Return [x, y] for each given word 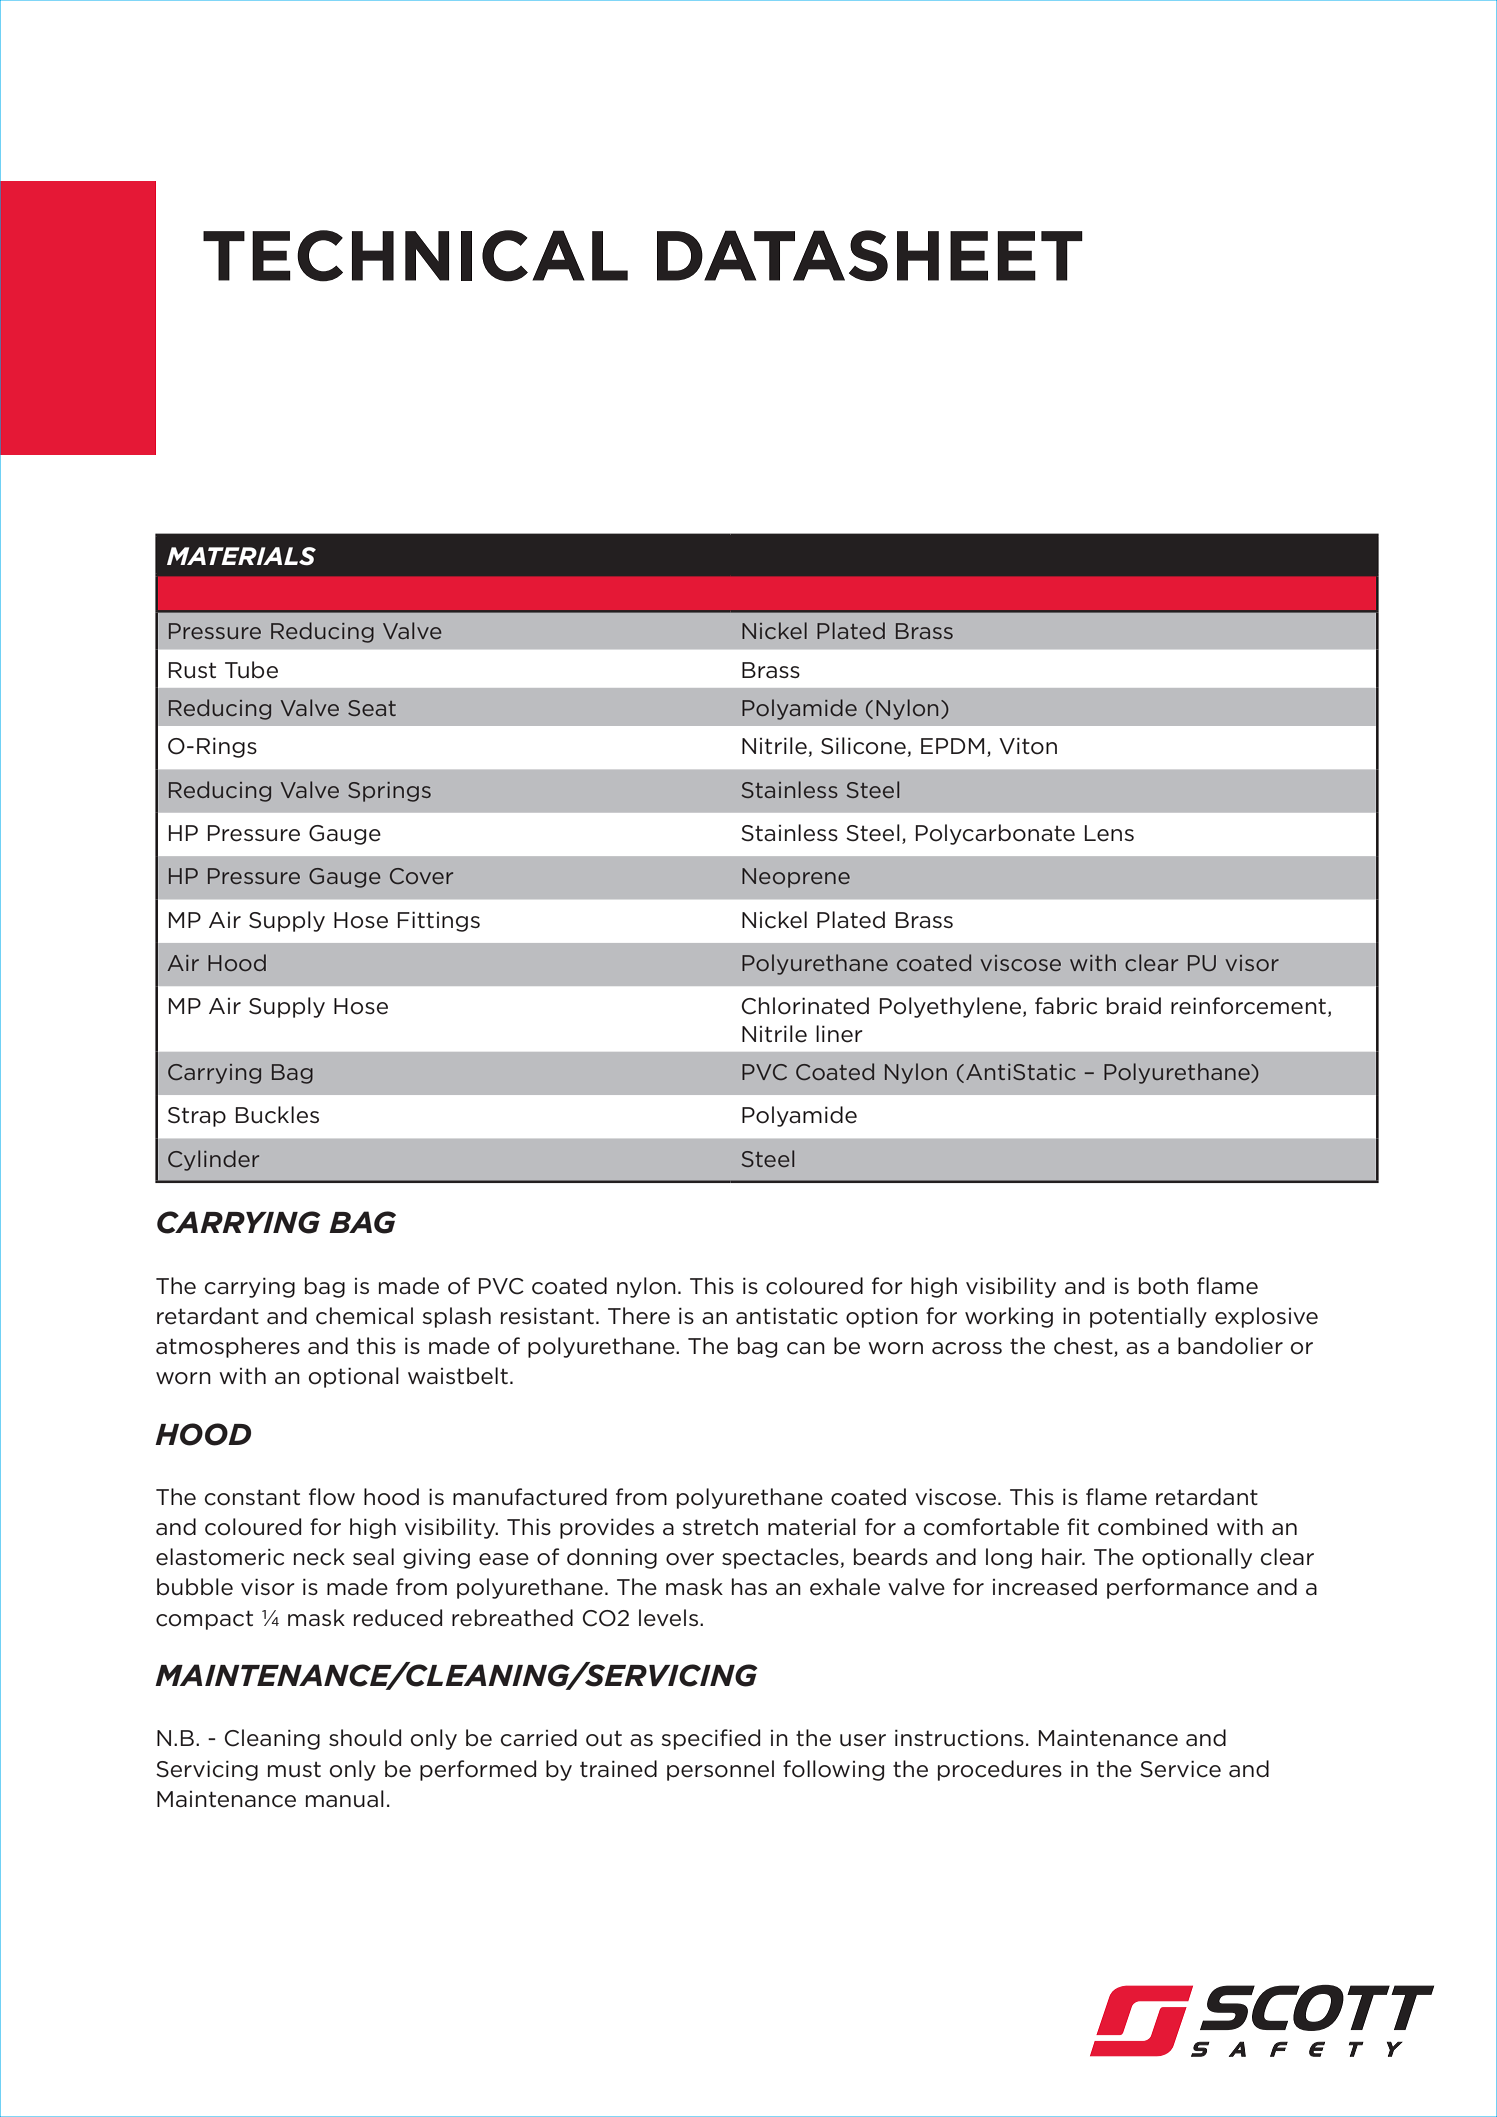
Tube [251, 670]
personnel [720, 1770]
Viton [1028, 746]
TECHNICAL [415, 256]
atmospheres [228, 1347]
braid [1134, 1006]
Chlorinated [805, 1006]
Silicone [863, 746]
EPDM [952, 746]
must [294, 1769]
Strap [197, 1117]
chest [1084, 1347]
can [806, 1348]
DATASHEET [870, 255]
